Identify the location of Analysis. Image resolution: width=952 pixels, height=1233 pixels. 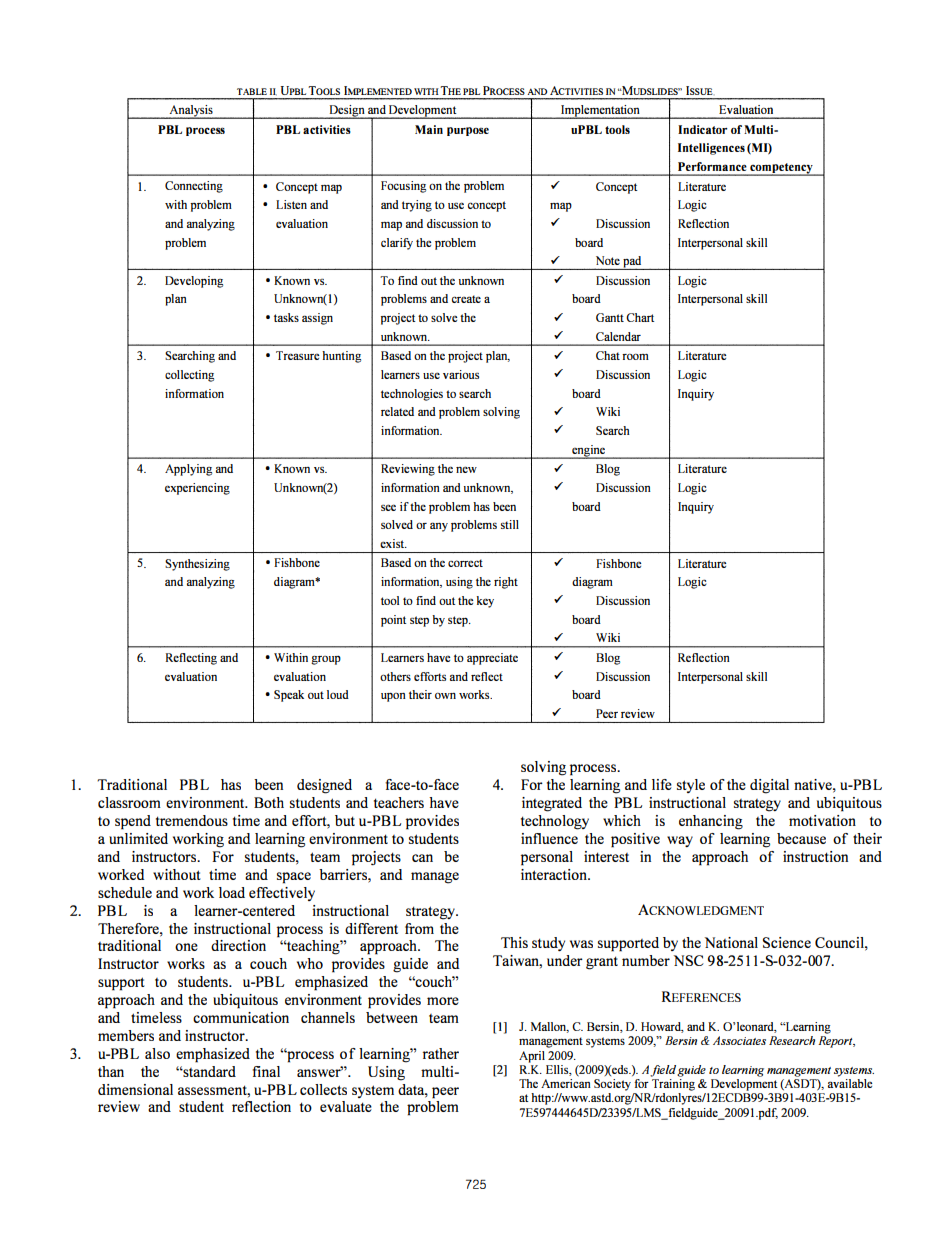
(191, 112).
